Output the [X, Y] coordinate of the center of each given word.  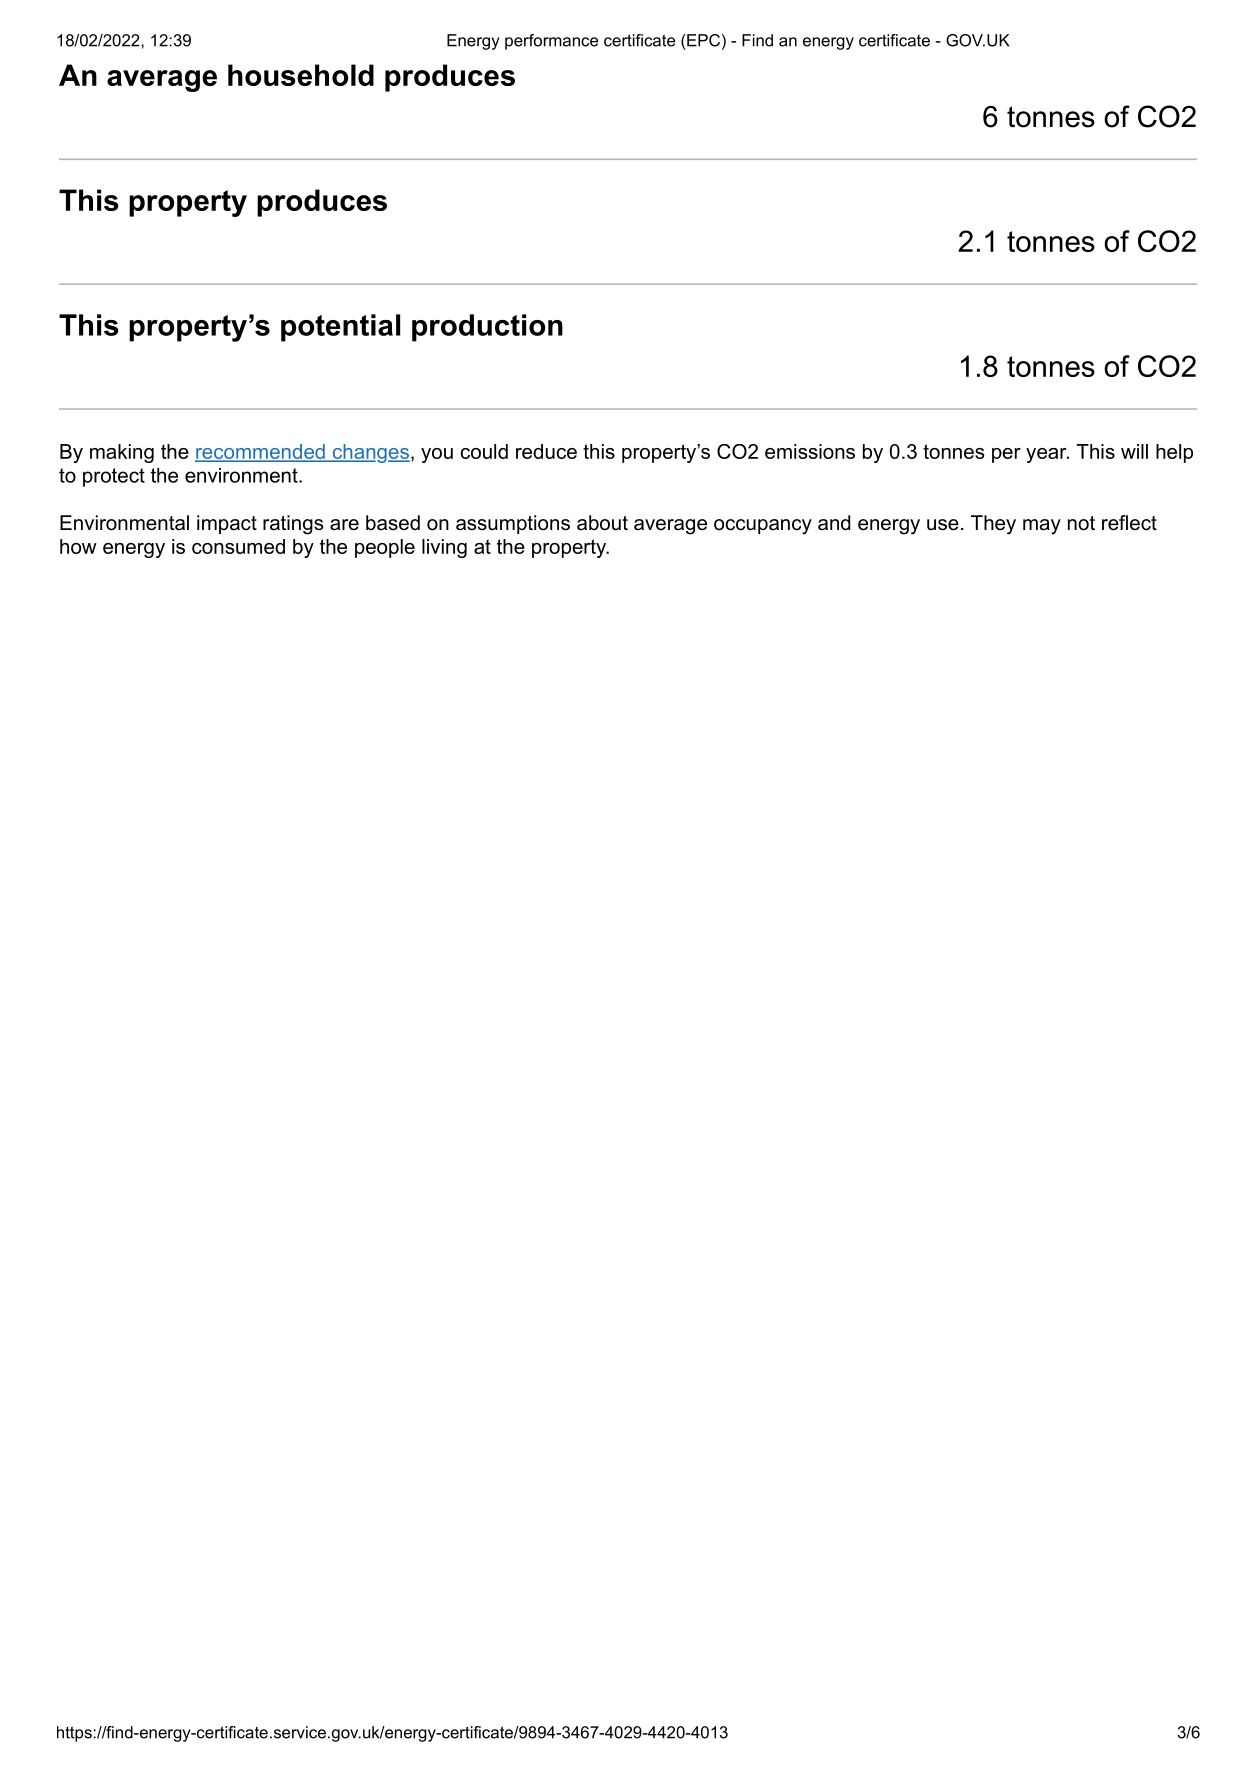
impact [227, 524]
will [1134, 451]
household [301, 75]
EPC [702, 40]
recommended [261, 453]
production [487, 328]
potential [340, 328]
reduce [546, 451]
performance [551, 42]
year [1047, 455]
